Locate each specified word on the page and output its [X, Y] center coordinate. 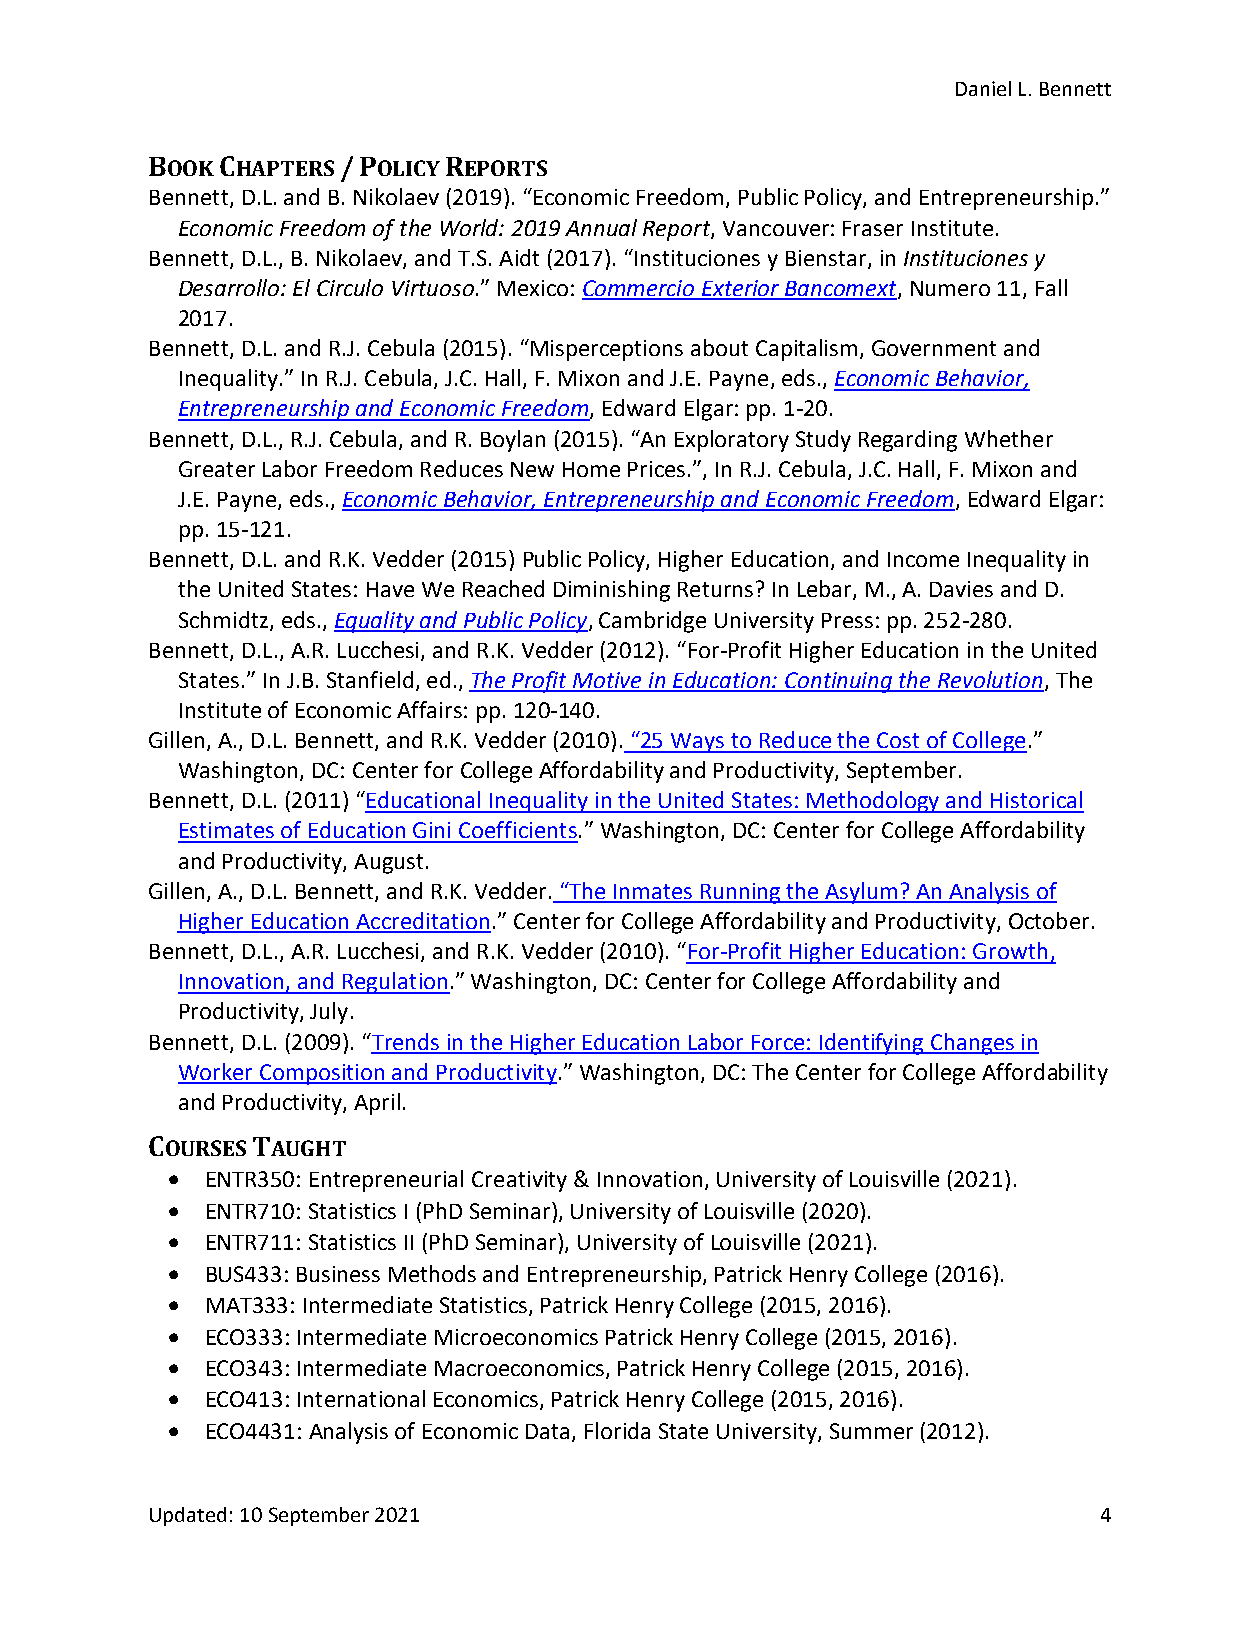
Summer [871, 1431]
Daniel [983, 88]
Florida [617, 1430]
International [361, 1398]
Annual [601, 227]
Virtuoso [433, 288]
